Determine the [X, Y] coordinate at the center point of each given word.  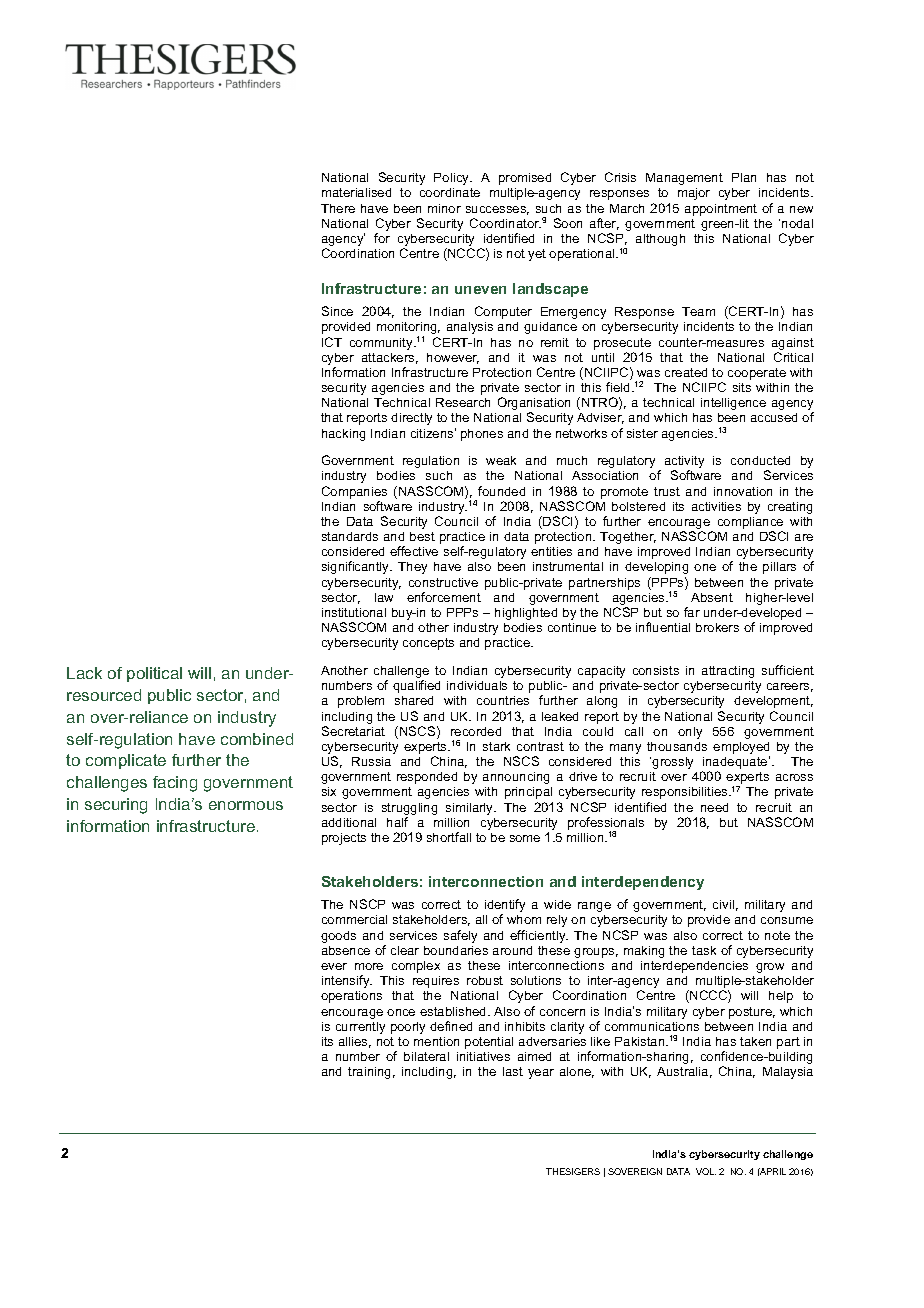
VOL [706, 1171]
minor [444, 208]
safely [460, 936]
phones [482, 435]
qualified [416, 686]
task [704, 950]
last [513, 1071]
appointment [721, 210]
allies [355, 1042]
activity [684, 463]
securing [116, 806]
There [338, 208]
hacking [343, 435]
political [154, 674]
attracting [728, 672]
